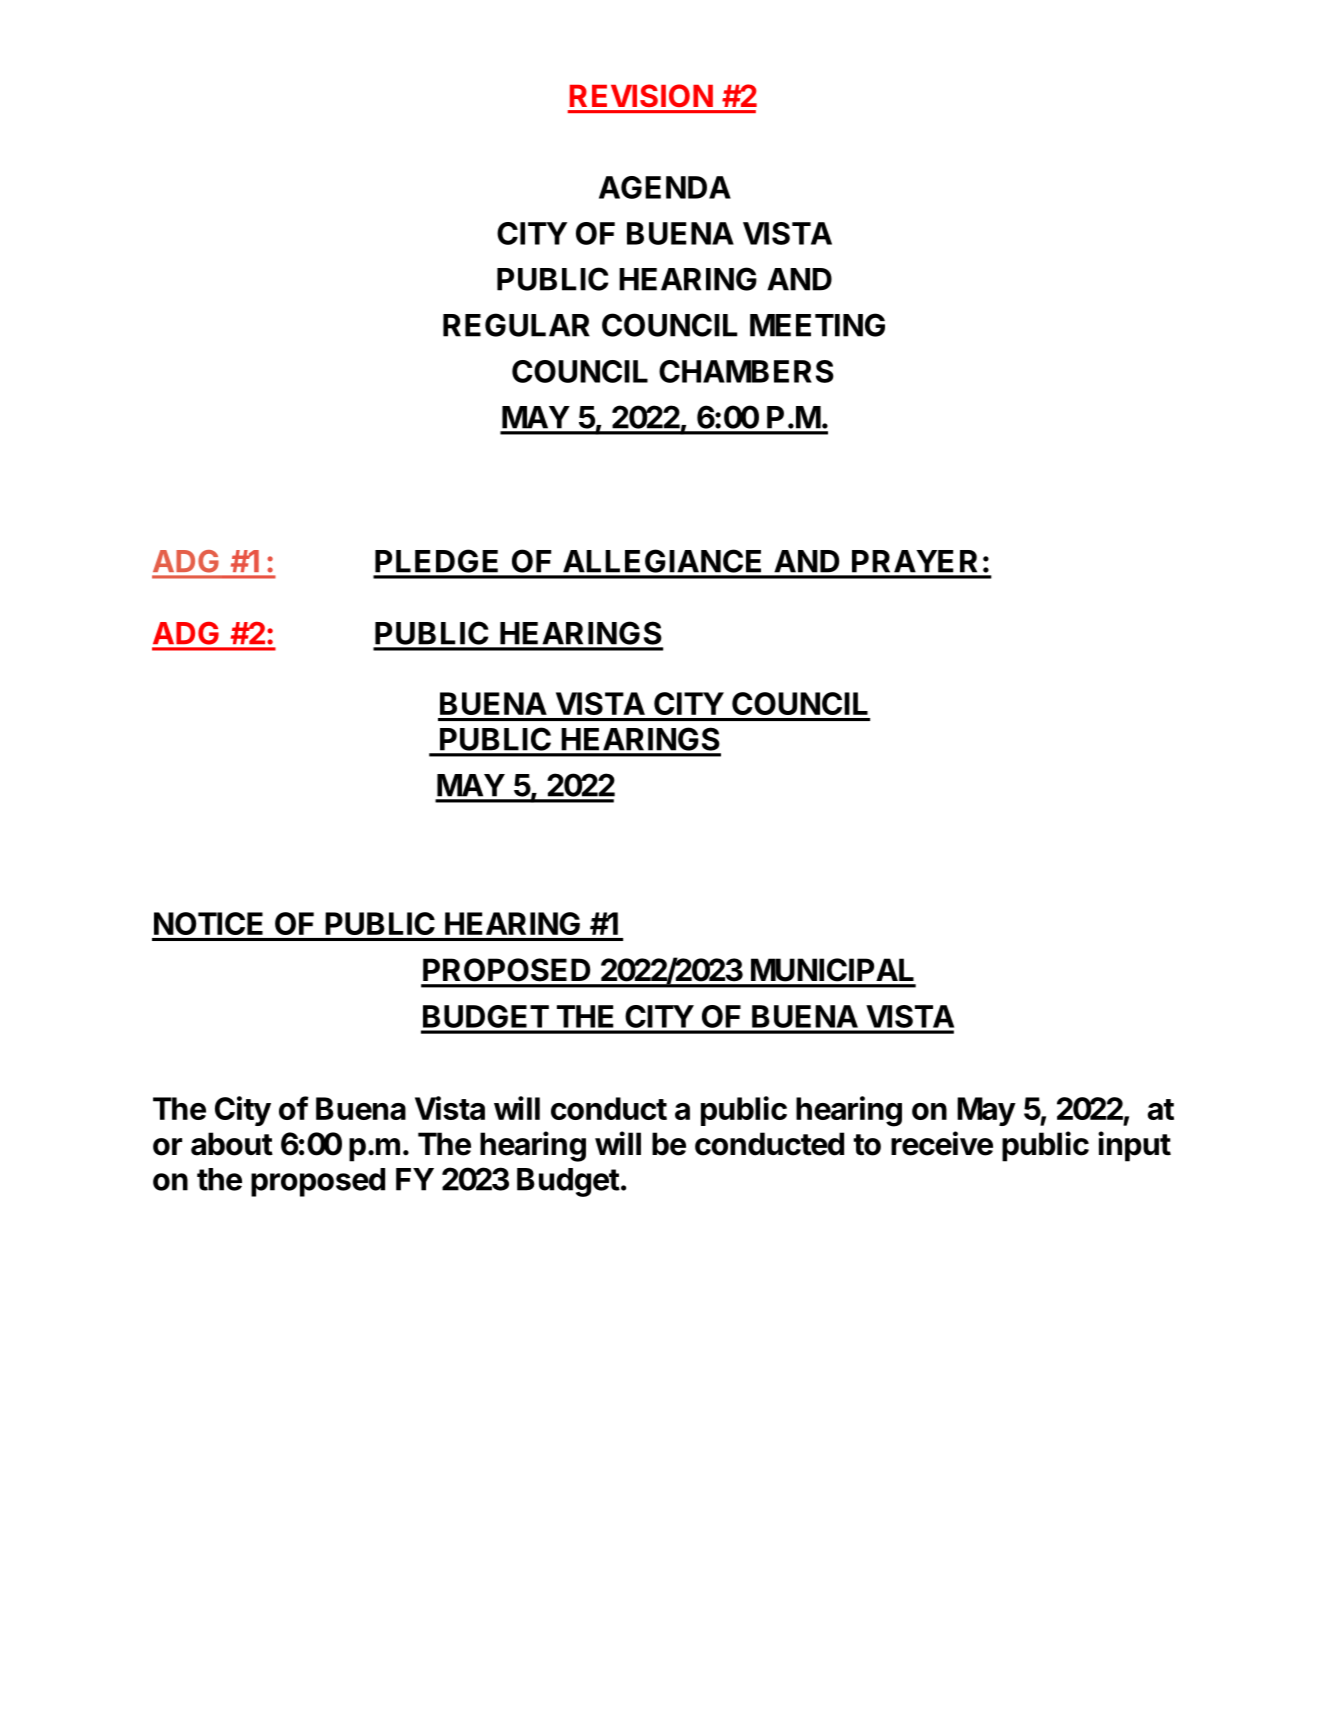 The height and width of the screenshot is (1726, 1334). I want to click on receive, so click(942, 1143).
